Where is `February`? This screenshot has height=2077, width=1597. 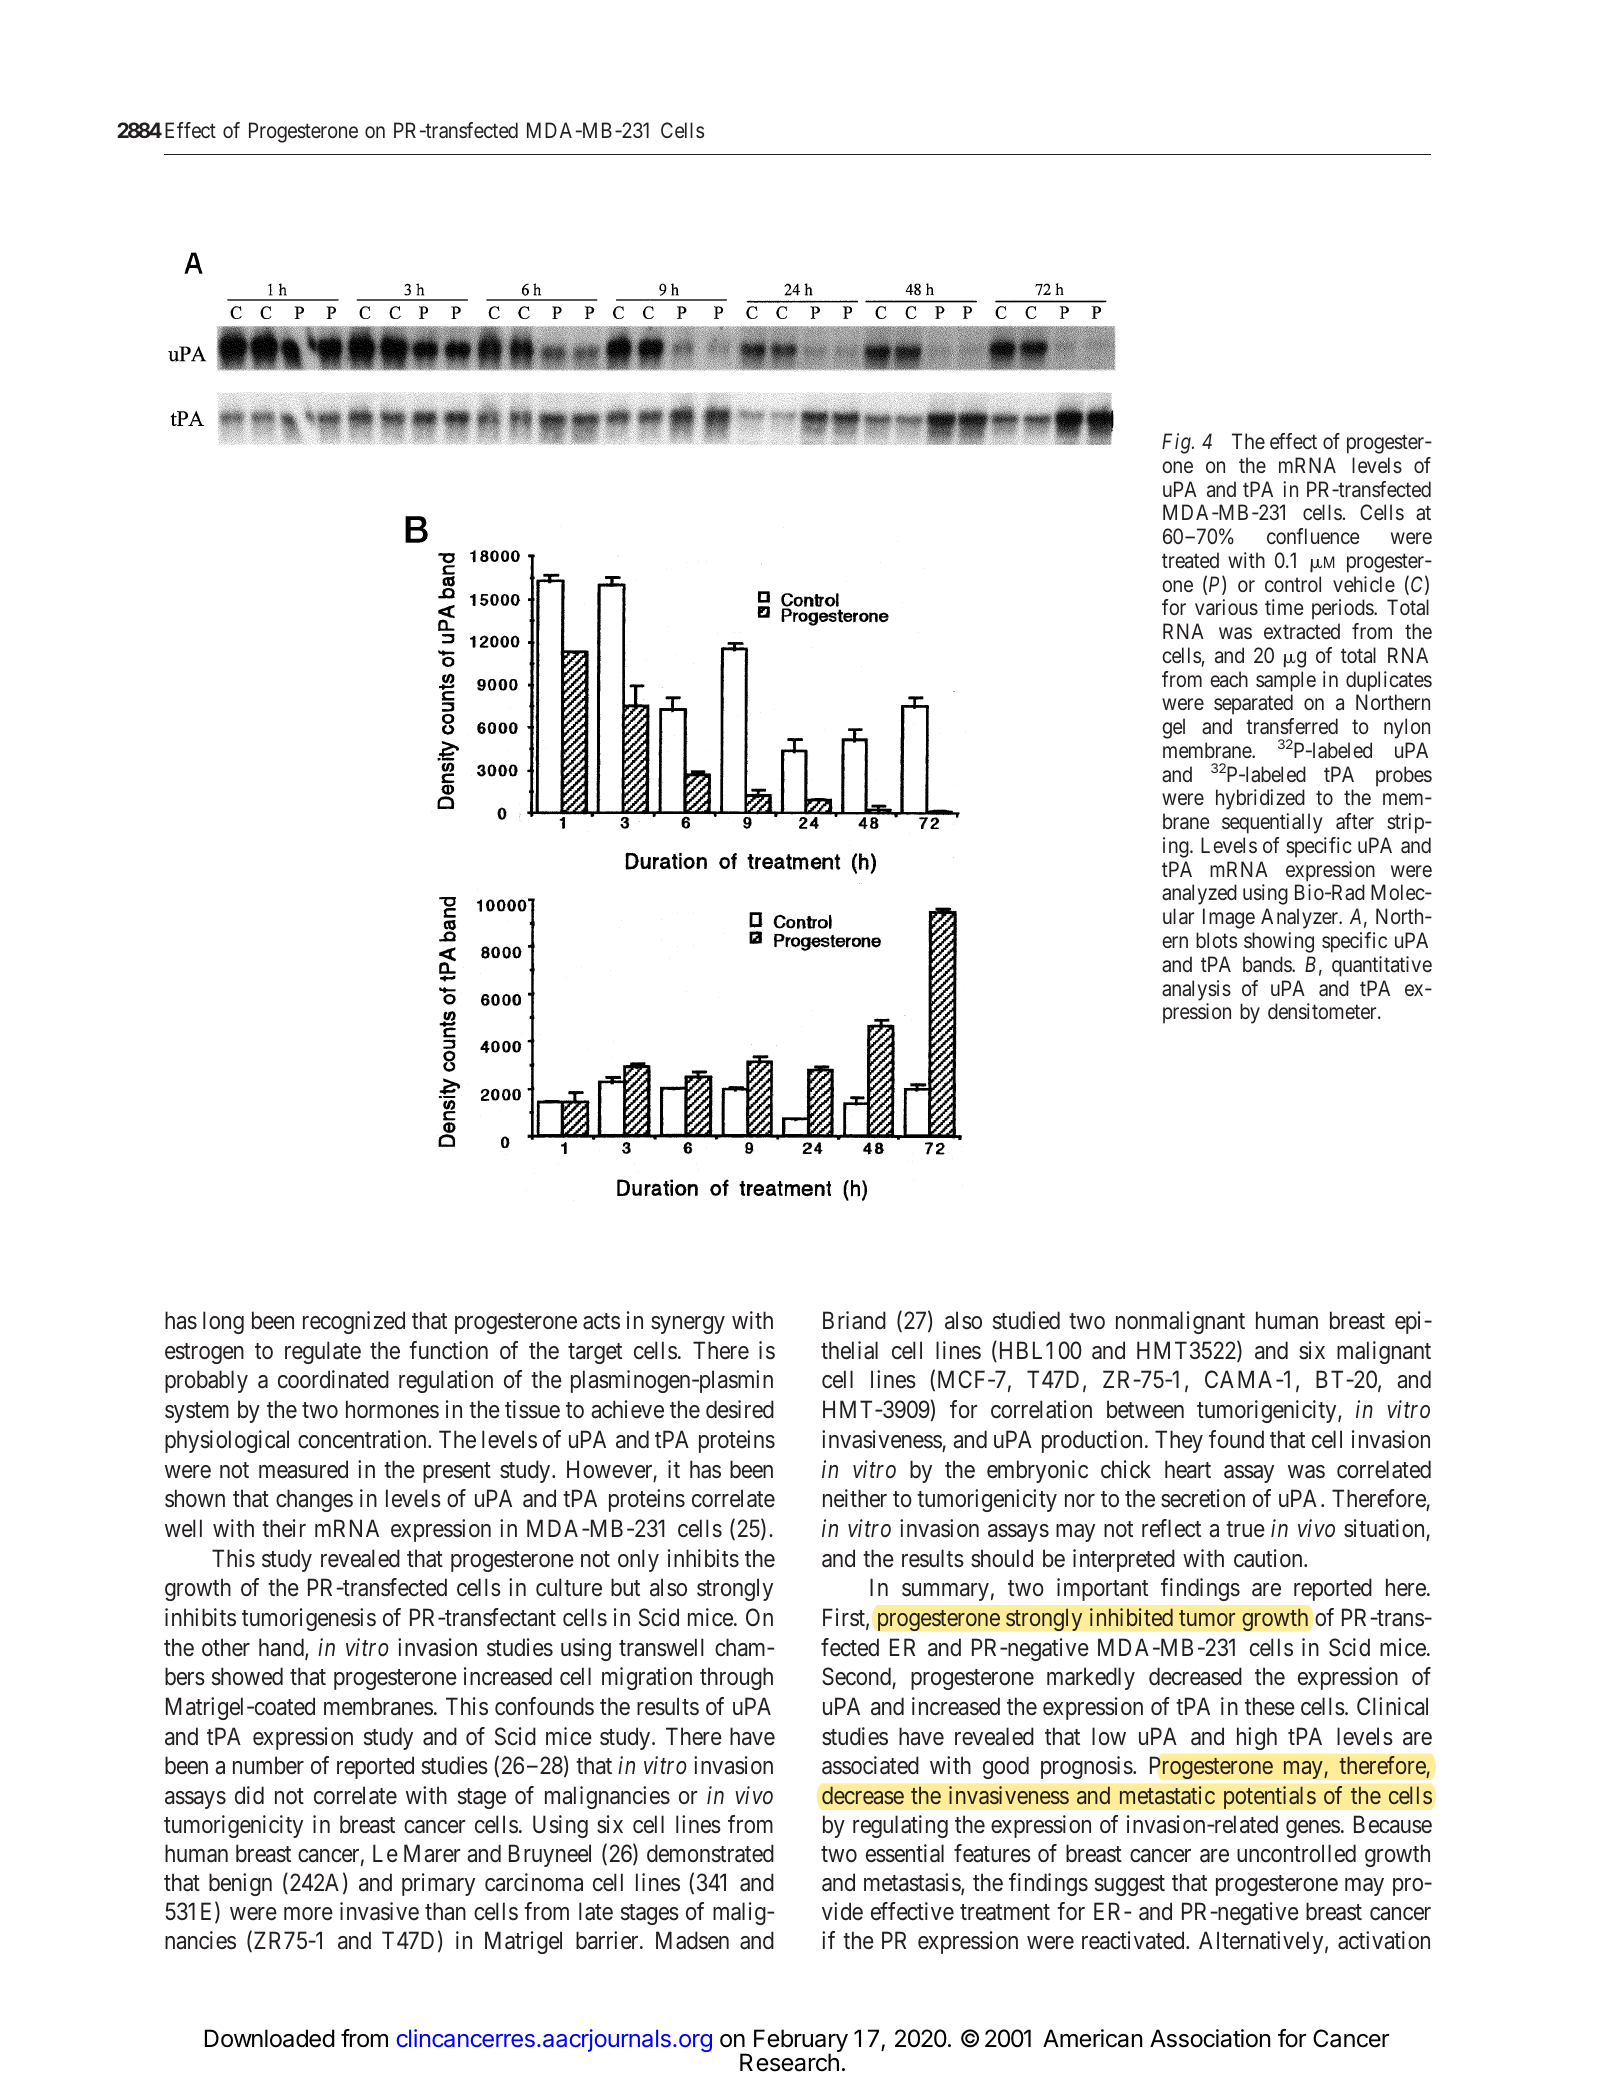 February is located at coordinates (801, 2042).
